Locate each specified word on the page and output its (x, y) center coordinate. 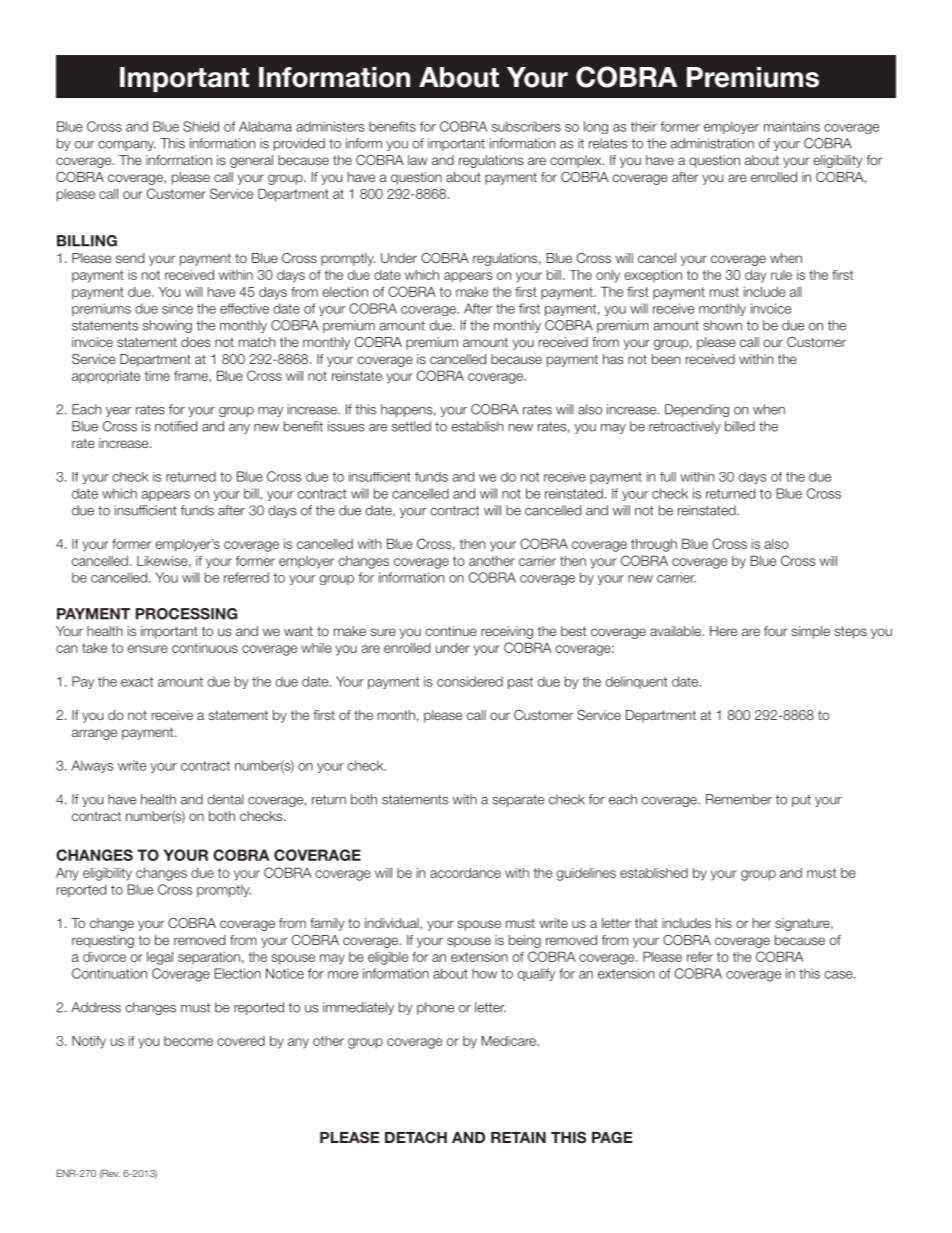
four (776, 631)
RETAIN (518, 1137)
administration (712, 143)
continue (451, 631)
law (418, 160)
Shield (201, 126)
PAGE (612, 1137)
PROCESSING (186, 614)
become (188, 1041)
